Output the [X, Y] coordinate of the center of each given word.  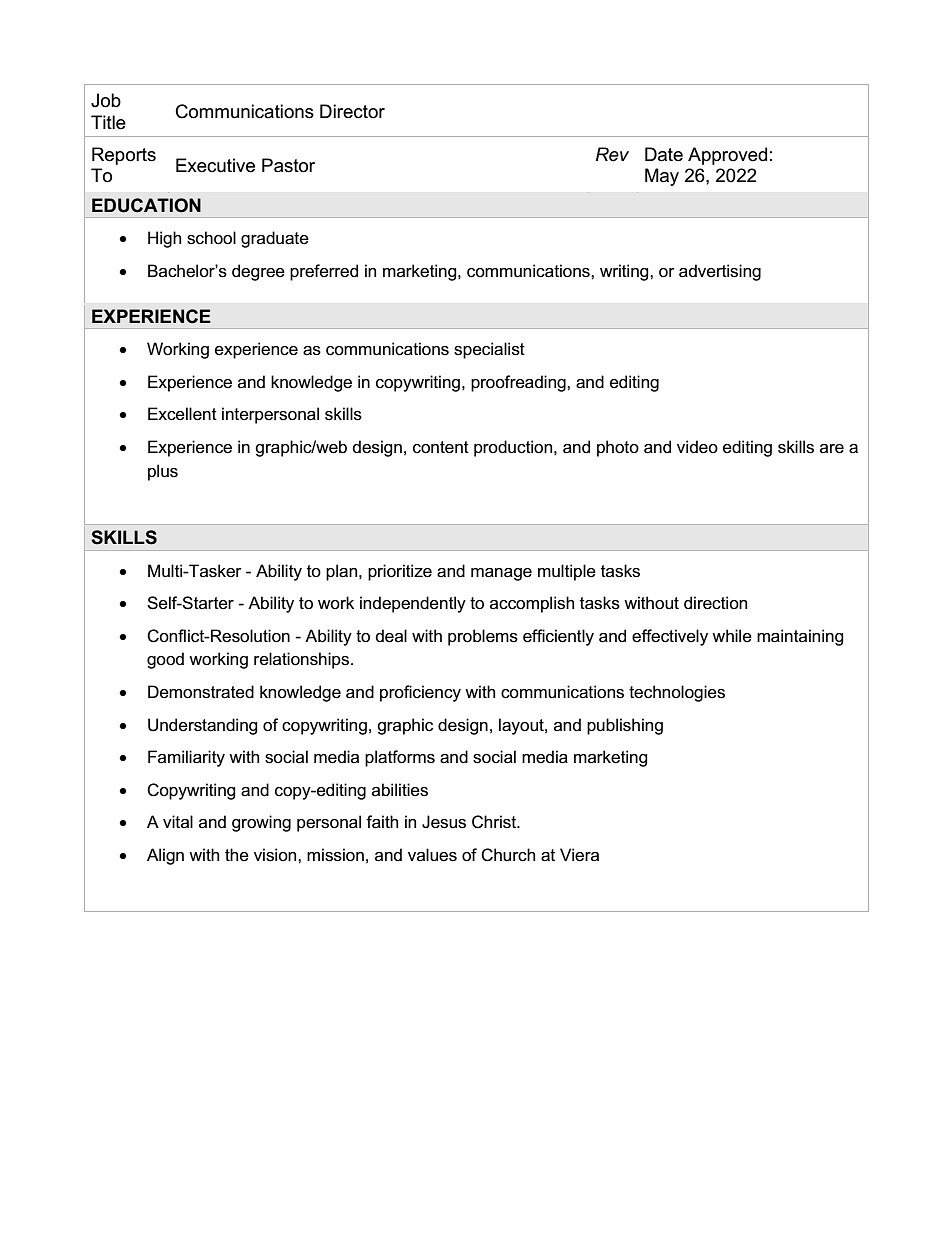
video [697, 447]
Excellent [182, 414]
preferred [324, 272]
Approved [727, 156]
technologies [677, 693]
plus [163, 472]
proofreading [519, 383]
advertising [720, 272]
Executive [215, 165]
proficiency [420, 693]
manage [501, 574]
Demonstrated [201, 692]
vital [178, 821]
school [211, 238]
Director [352, 111]
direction [715, 603]
